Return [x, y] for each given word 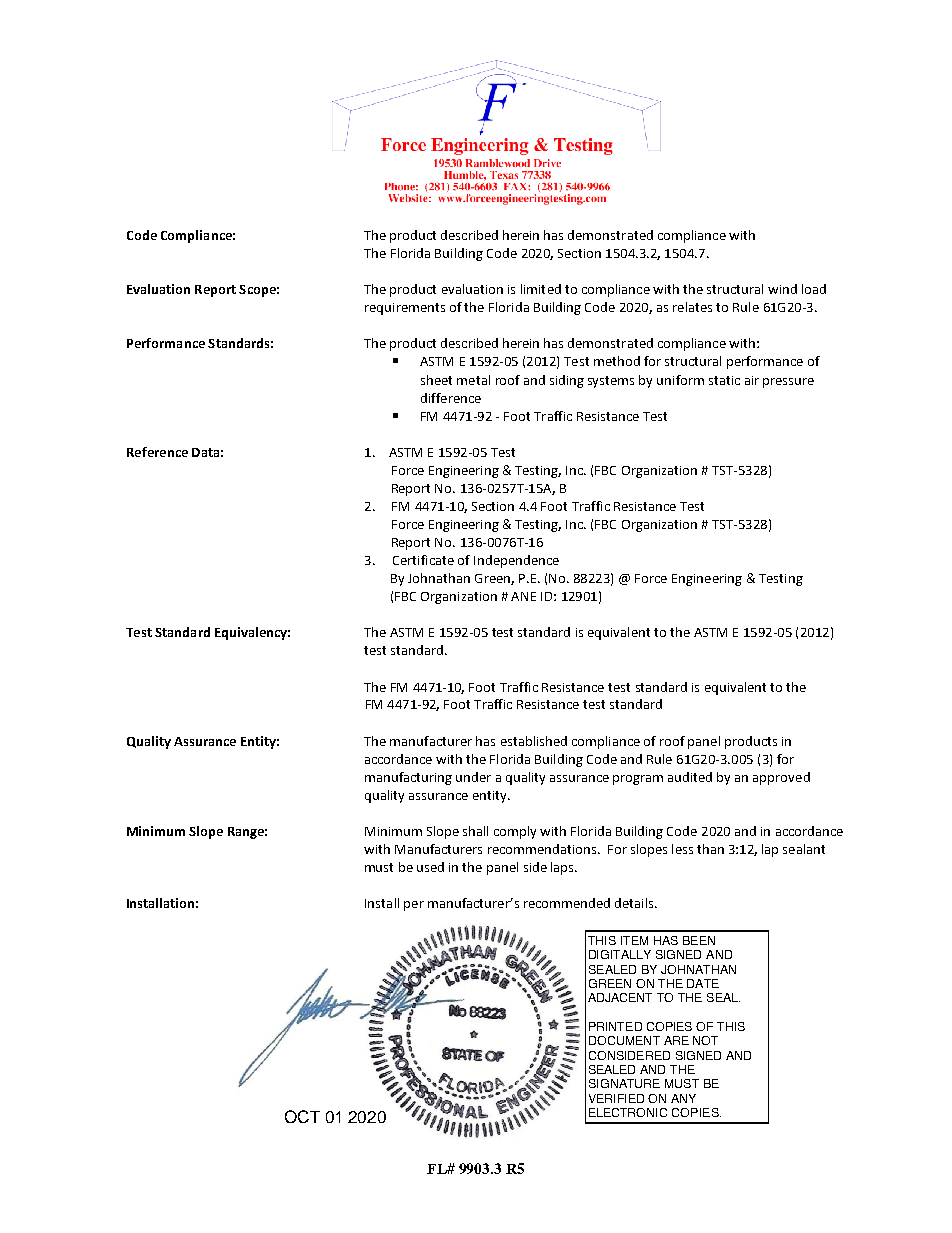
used [430, 867]
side [535, 867]
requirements [405, 309]
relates [692, 307]
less [682, 849]
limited [541, 289]
